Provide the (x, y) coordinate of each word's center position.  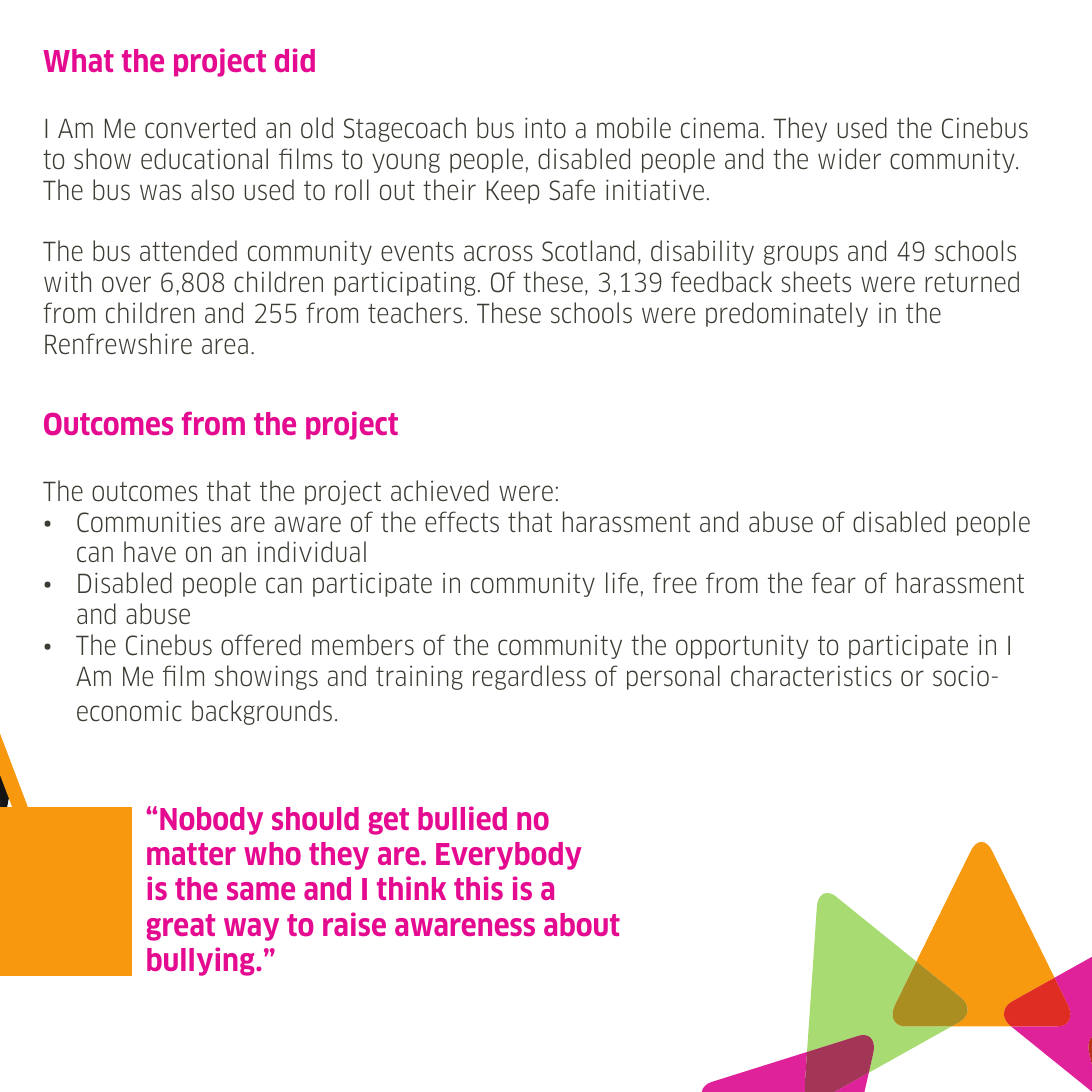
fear (834, 582)
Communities (149, 522)
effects (462, 522)
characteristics (811, 676)
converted (200, 128)
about (582, 924)
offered (261, 645)
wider (849, 159)
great (181, 927)
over (126, 284)
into (545, 128)
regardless (529, 677)
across (498, 253)
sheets (816, 282)
